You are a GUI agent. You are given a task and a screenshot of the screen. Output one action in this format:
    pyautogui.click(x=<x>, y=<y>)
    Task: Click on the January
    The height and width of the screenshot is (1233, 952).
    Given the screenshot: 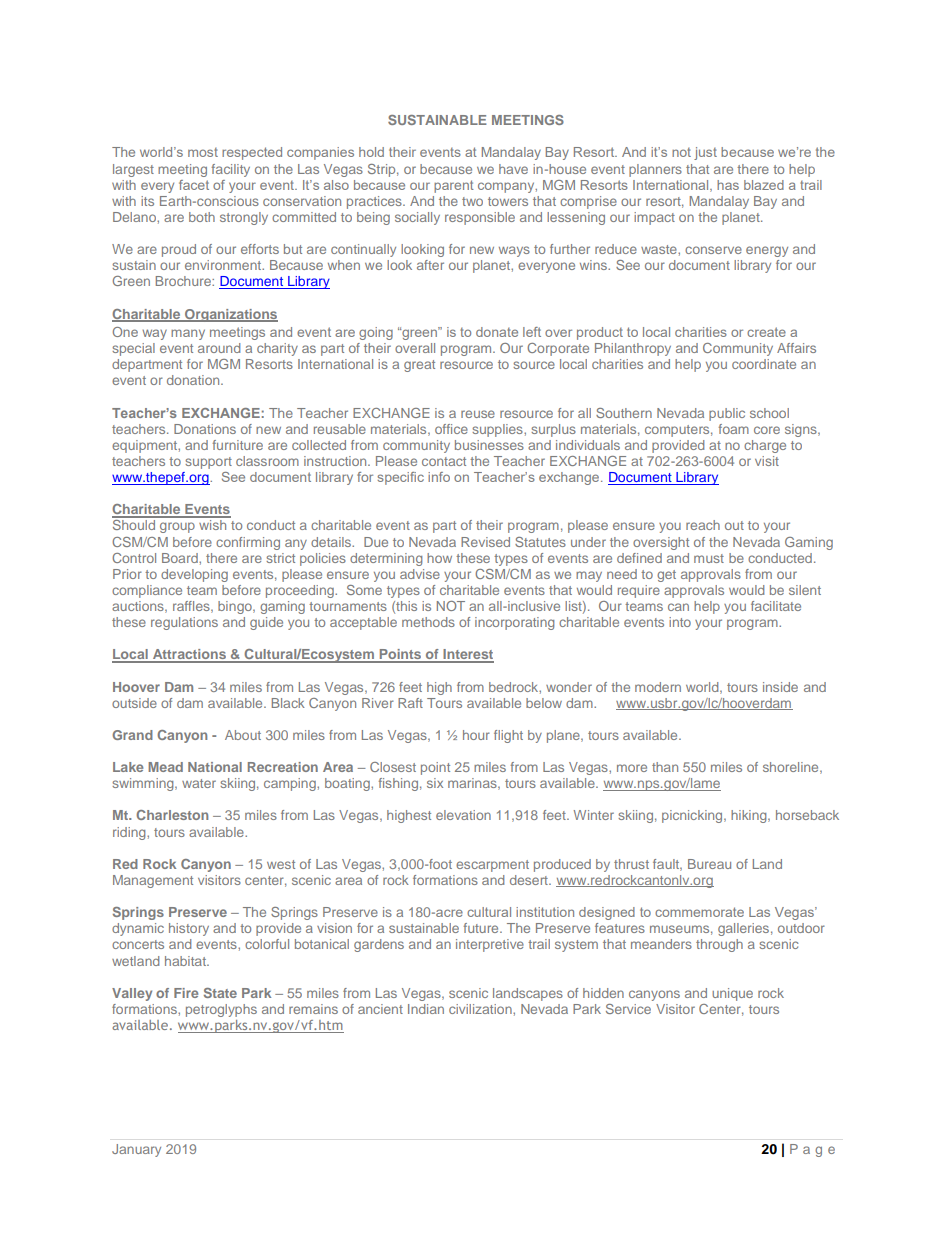 What is the action you would take?
    pyautogui.click(x=136, y=1150)
